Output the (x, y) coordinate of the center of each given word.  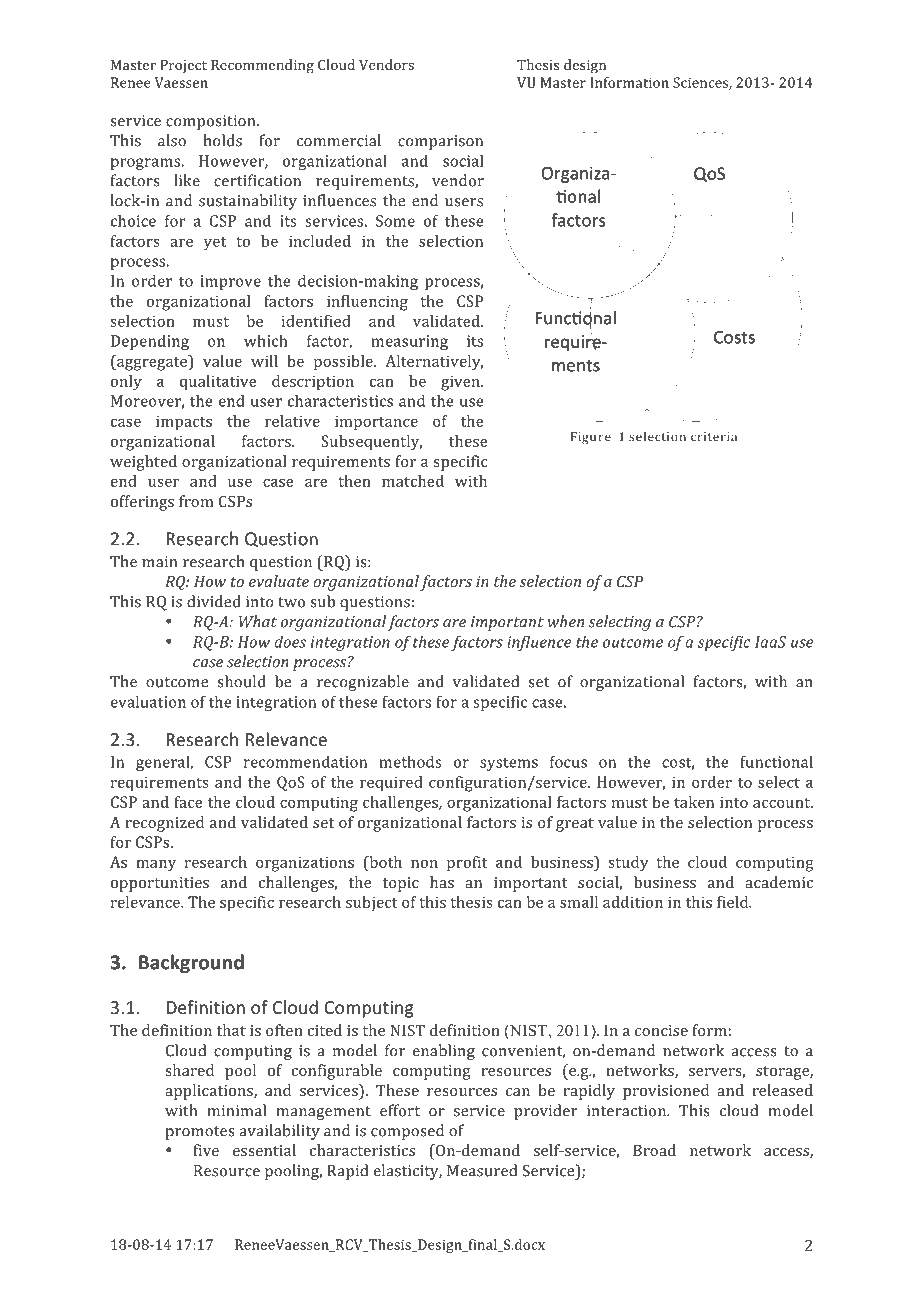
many (156, 866)
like (187, 180)
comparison (440, 142)
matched (413, 481)
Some (395, 221)
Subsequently (371, 443)
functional (776, 761)
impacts (184, 423)
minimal (236, 1110)
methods (410, 761)
